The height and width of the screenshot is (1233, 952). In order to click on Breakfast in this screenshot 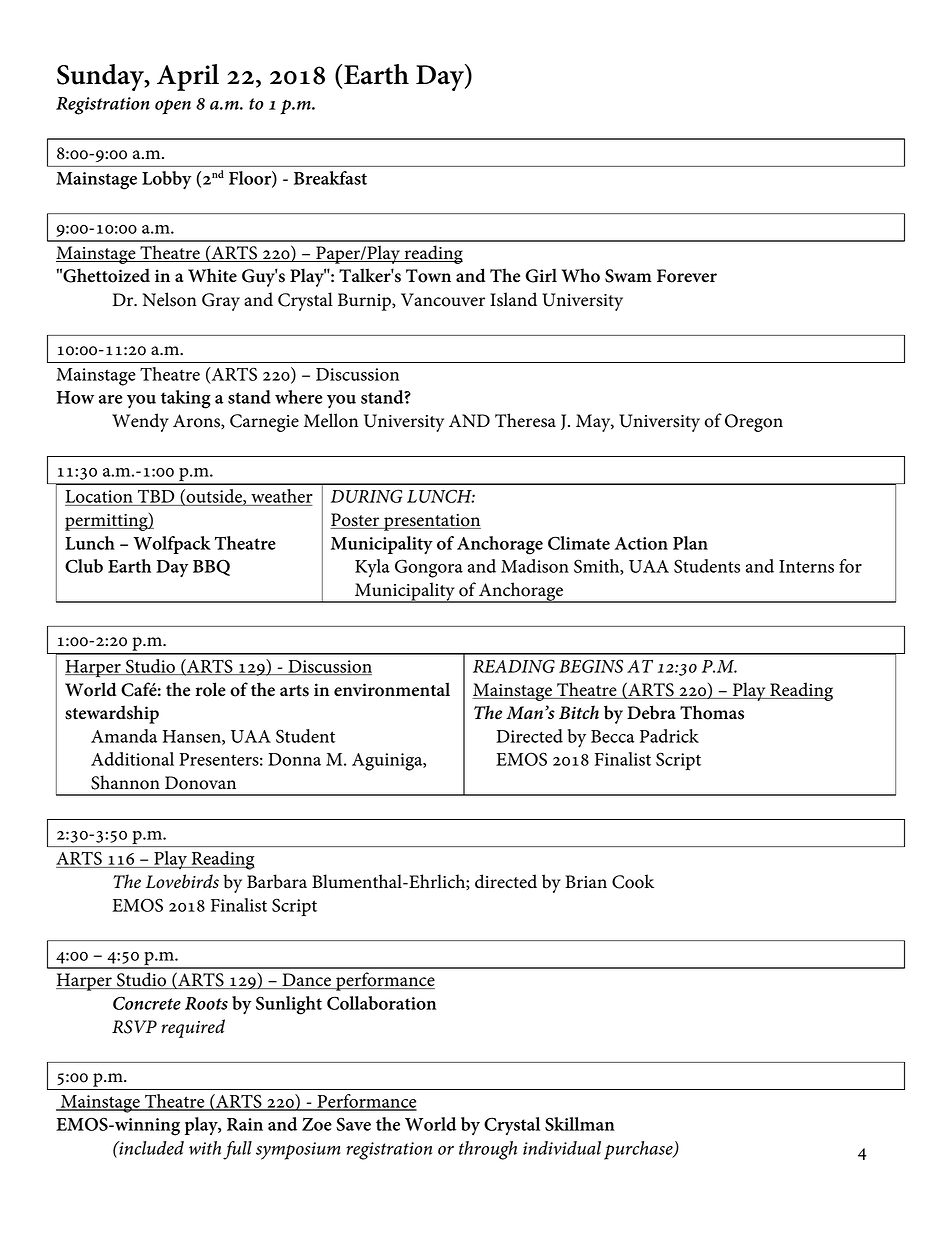, I will do `click(330, 178)`.
